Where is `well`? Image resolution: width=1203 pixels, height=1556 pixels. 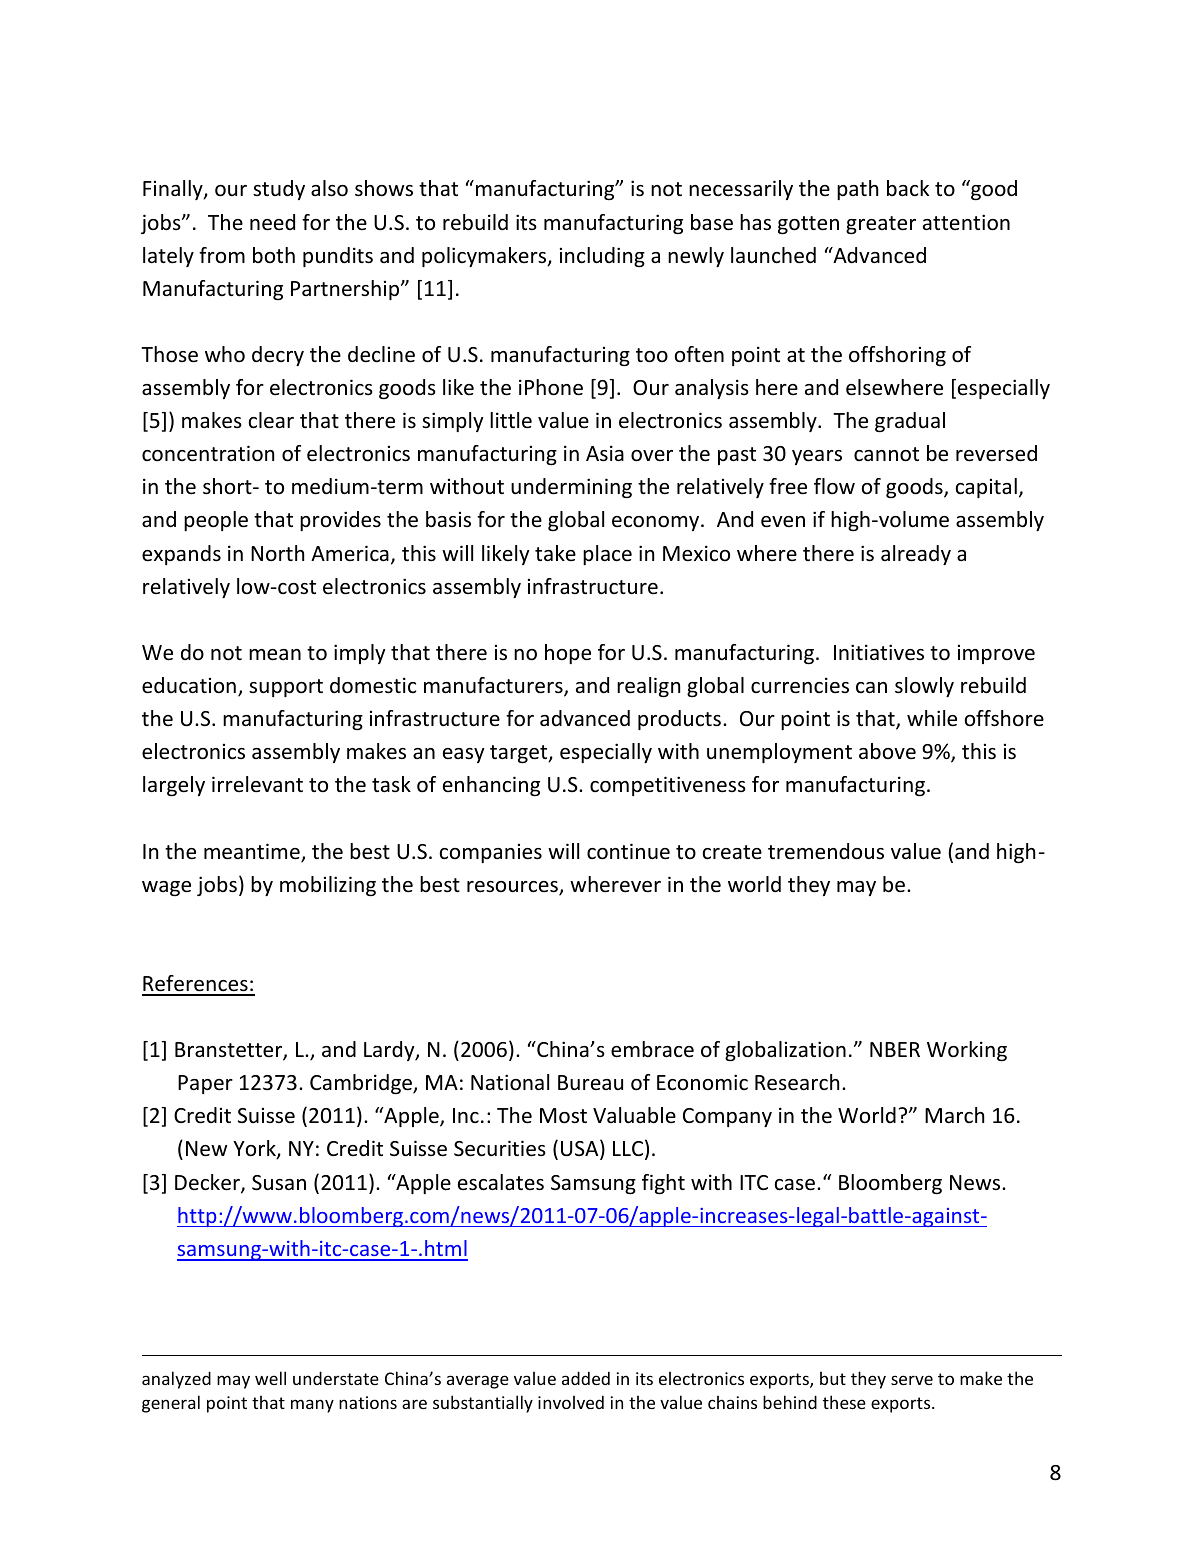
well is located at coordinates (270, 1378).
